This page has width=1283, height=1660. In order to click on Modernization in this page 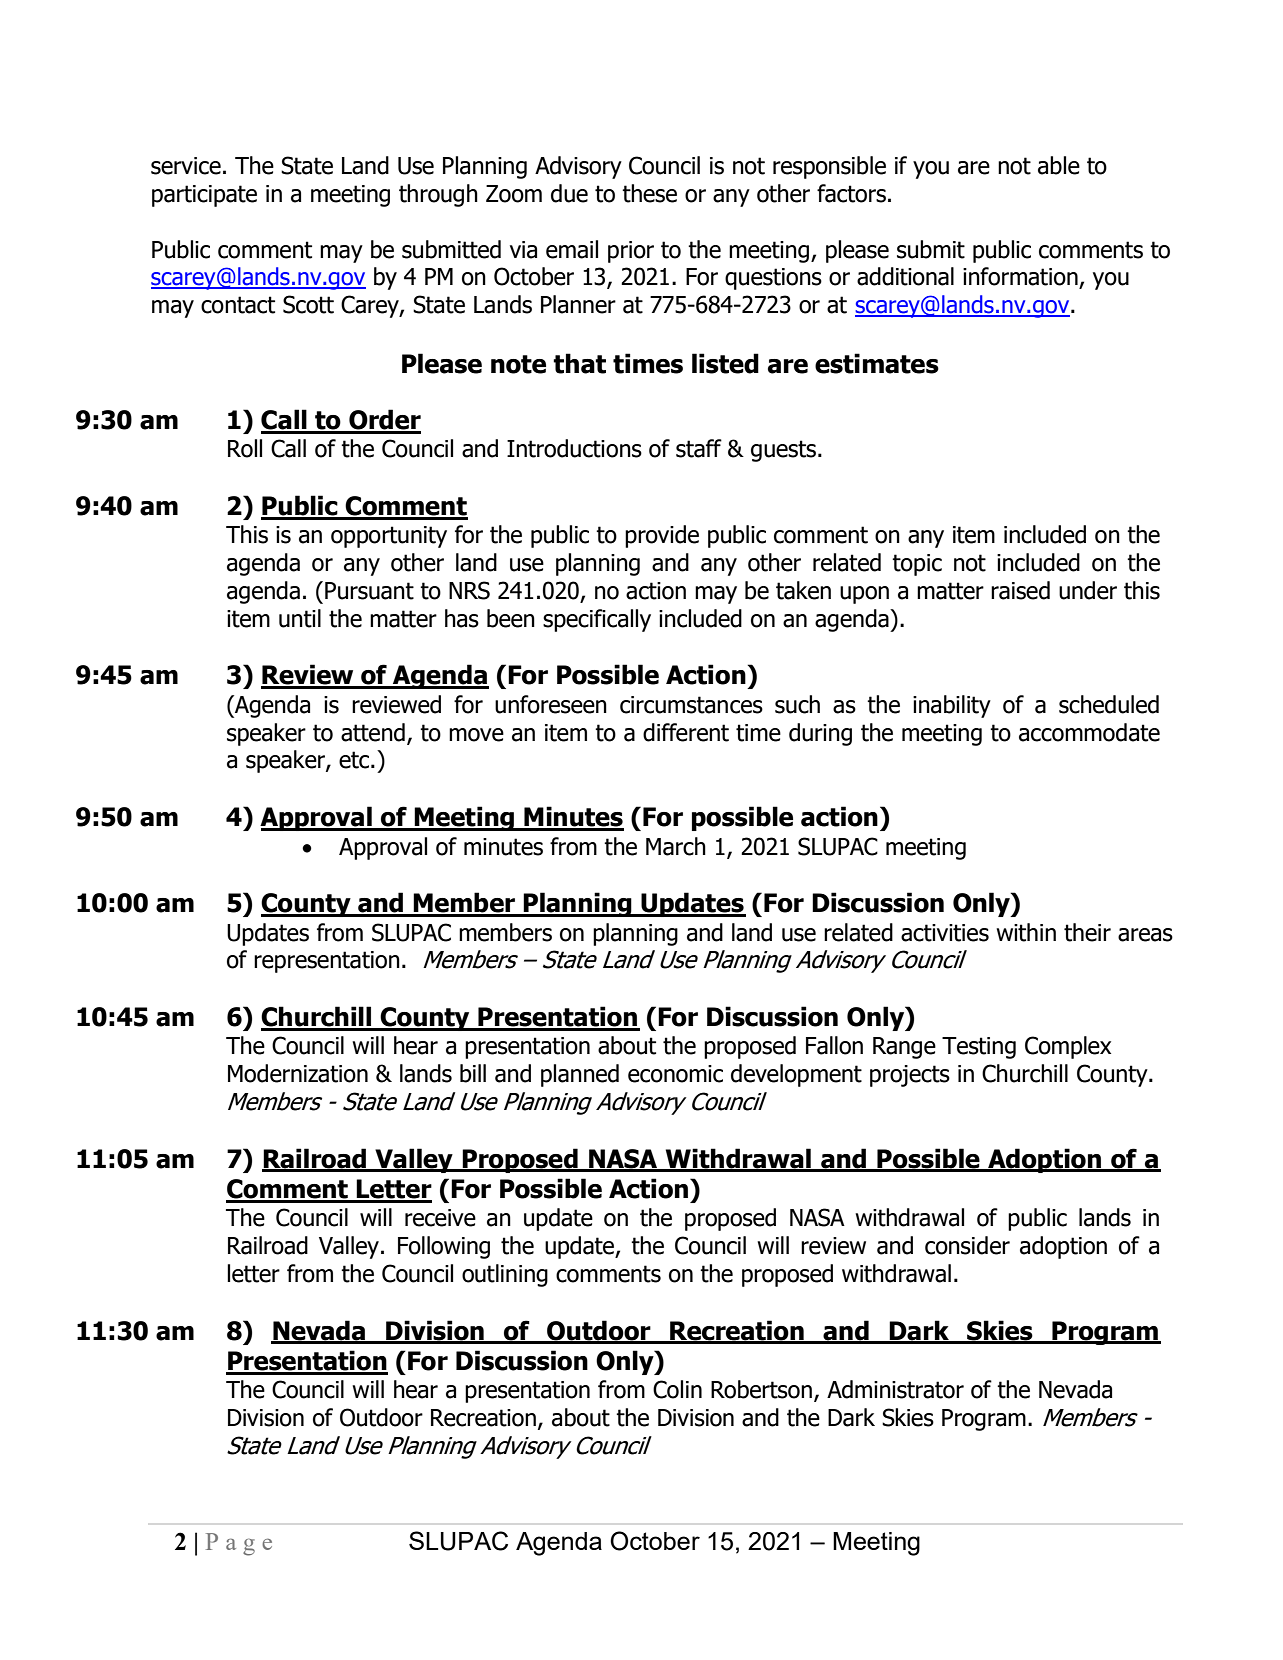, I will do `click(298, 1073)`.
